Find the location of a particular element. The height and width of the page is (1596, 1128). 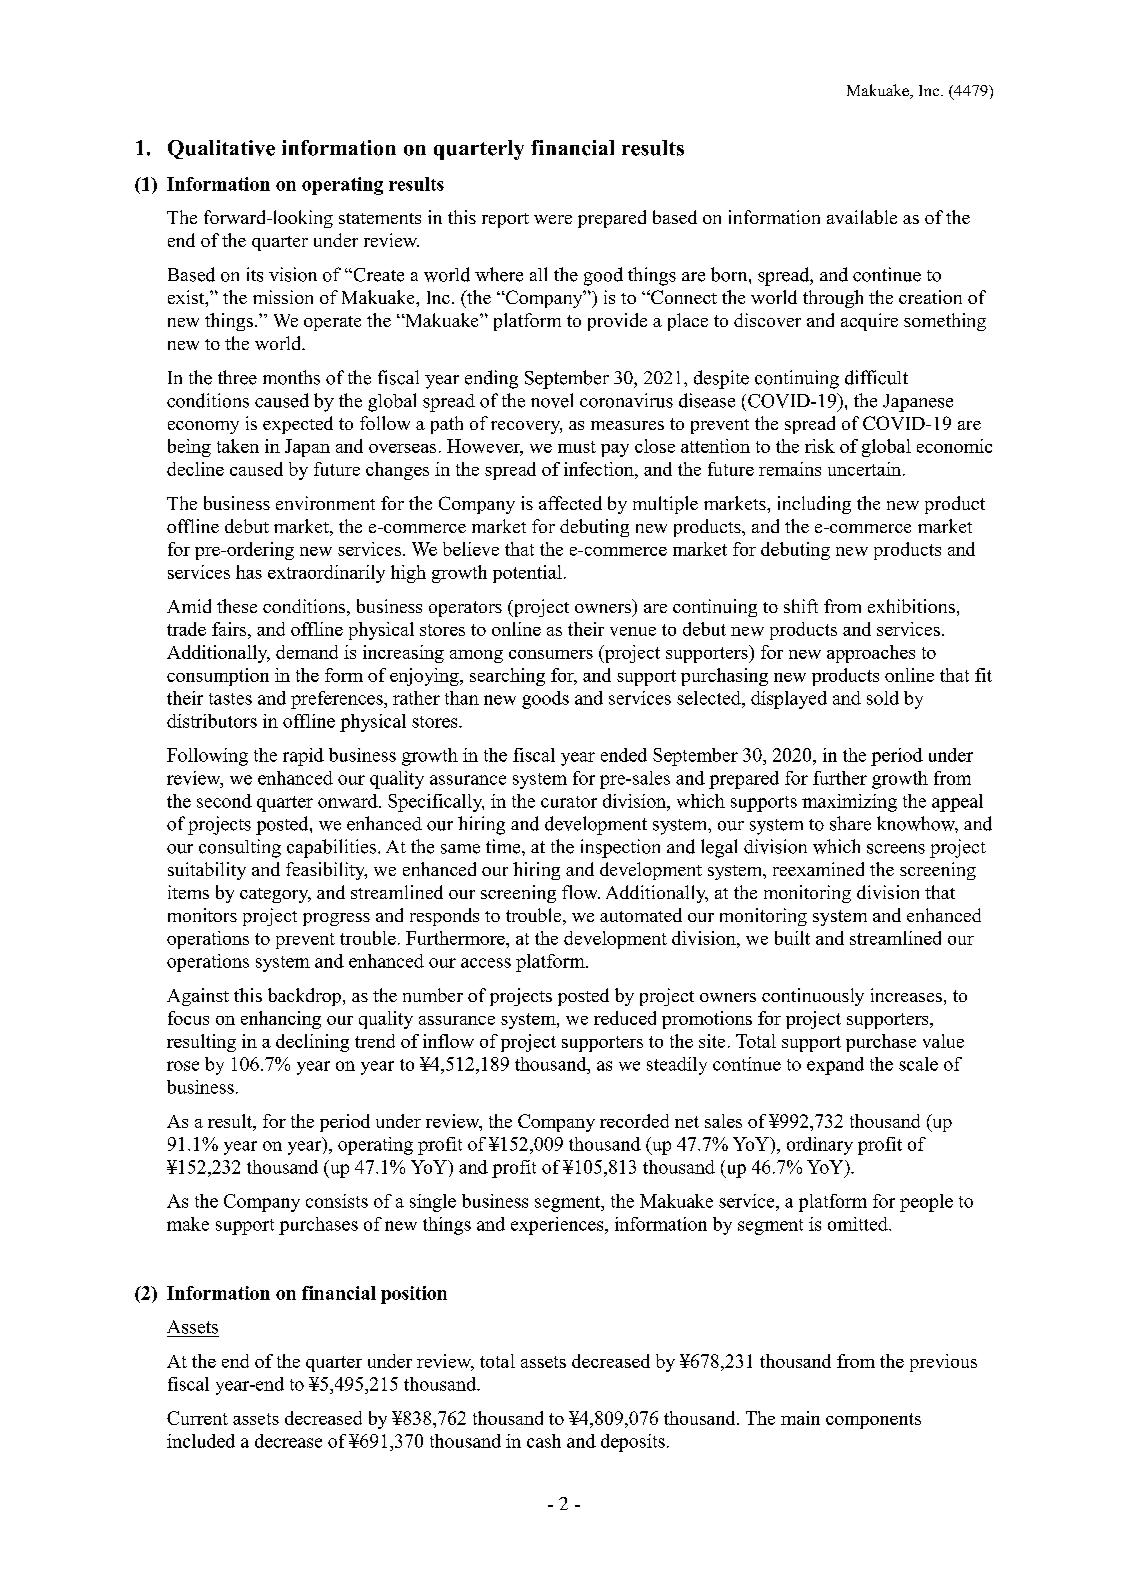

second is located at coordinates (224, 801).
